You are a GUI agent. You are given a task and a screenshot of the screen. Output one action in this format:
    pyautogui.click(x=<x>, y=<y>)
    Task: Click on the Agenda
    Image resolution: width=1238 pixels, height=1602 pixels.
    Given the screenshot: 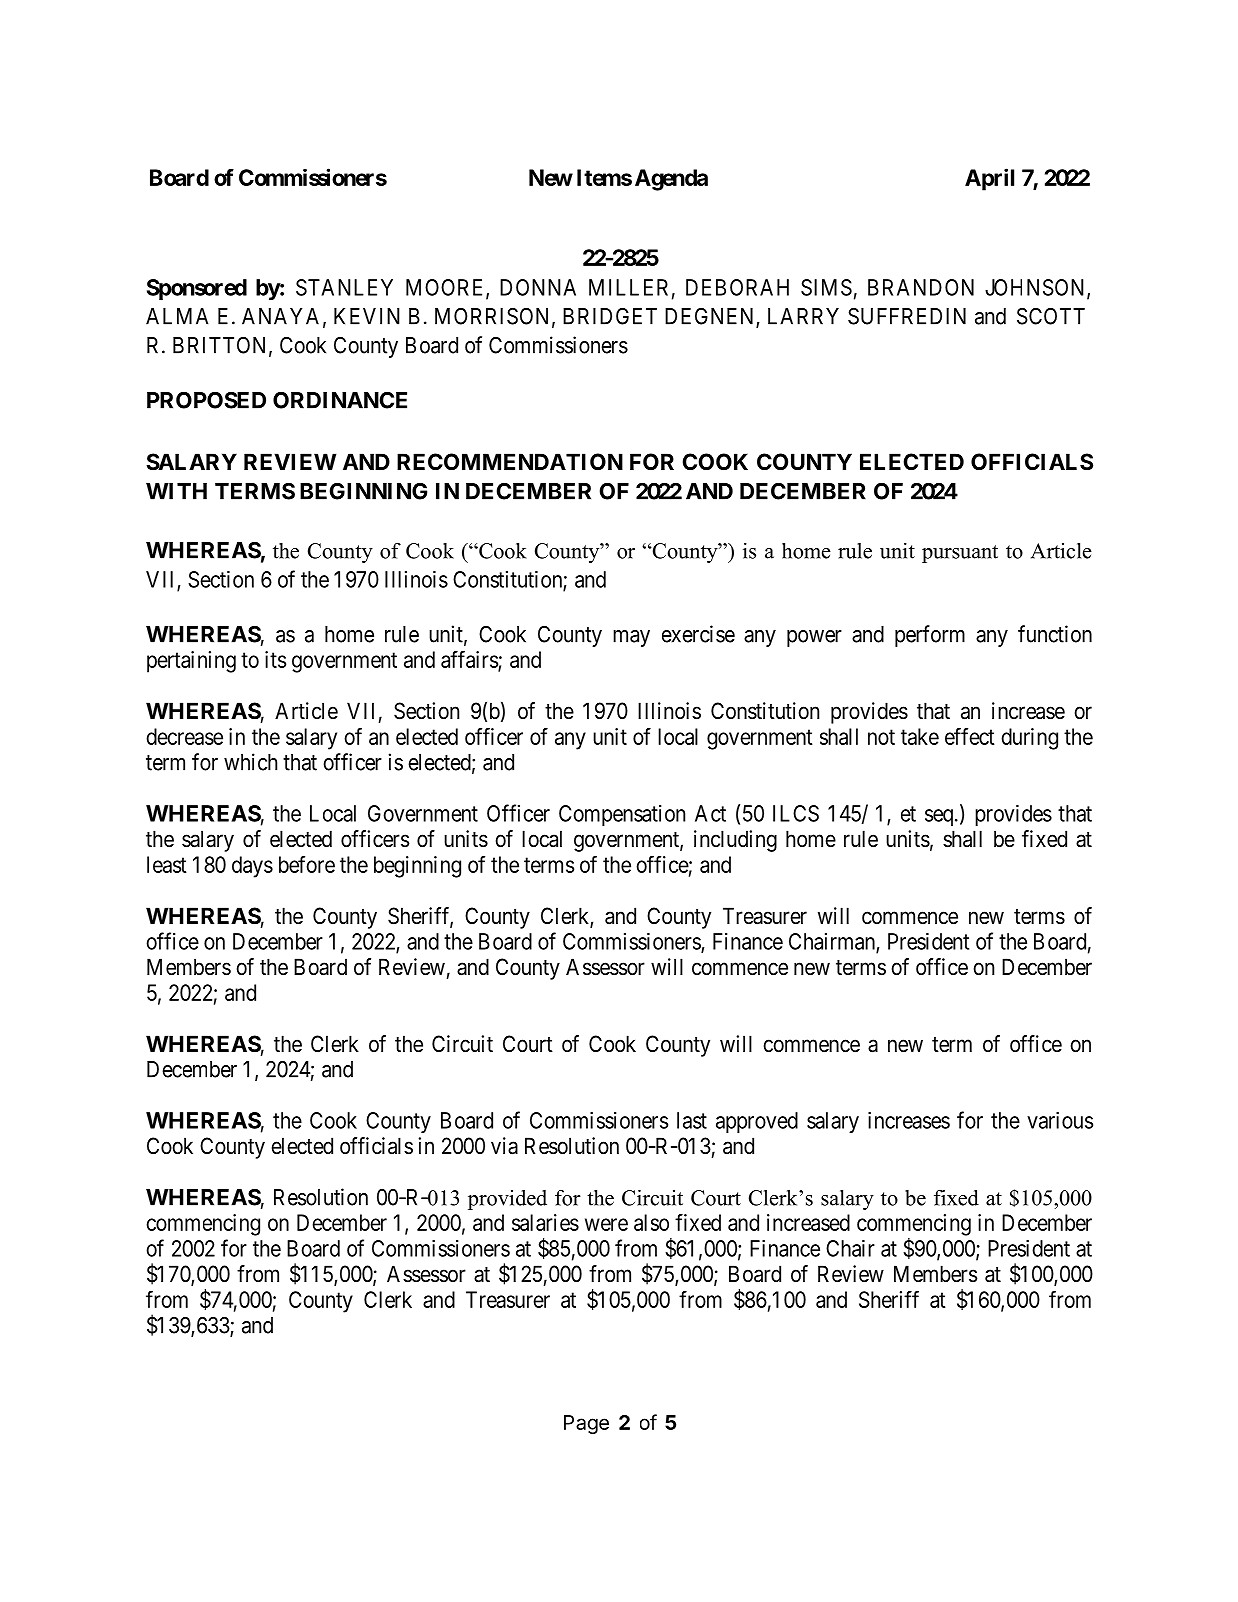 What is the action you would take?
    pyautogui.click(x=671, y=180)
